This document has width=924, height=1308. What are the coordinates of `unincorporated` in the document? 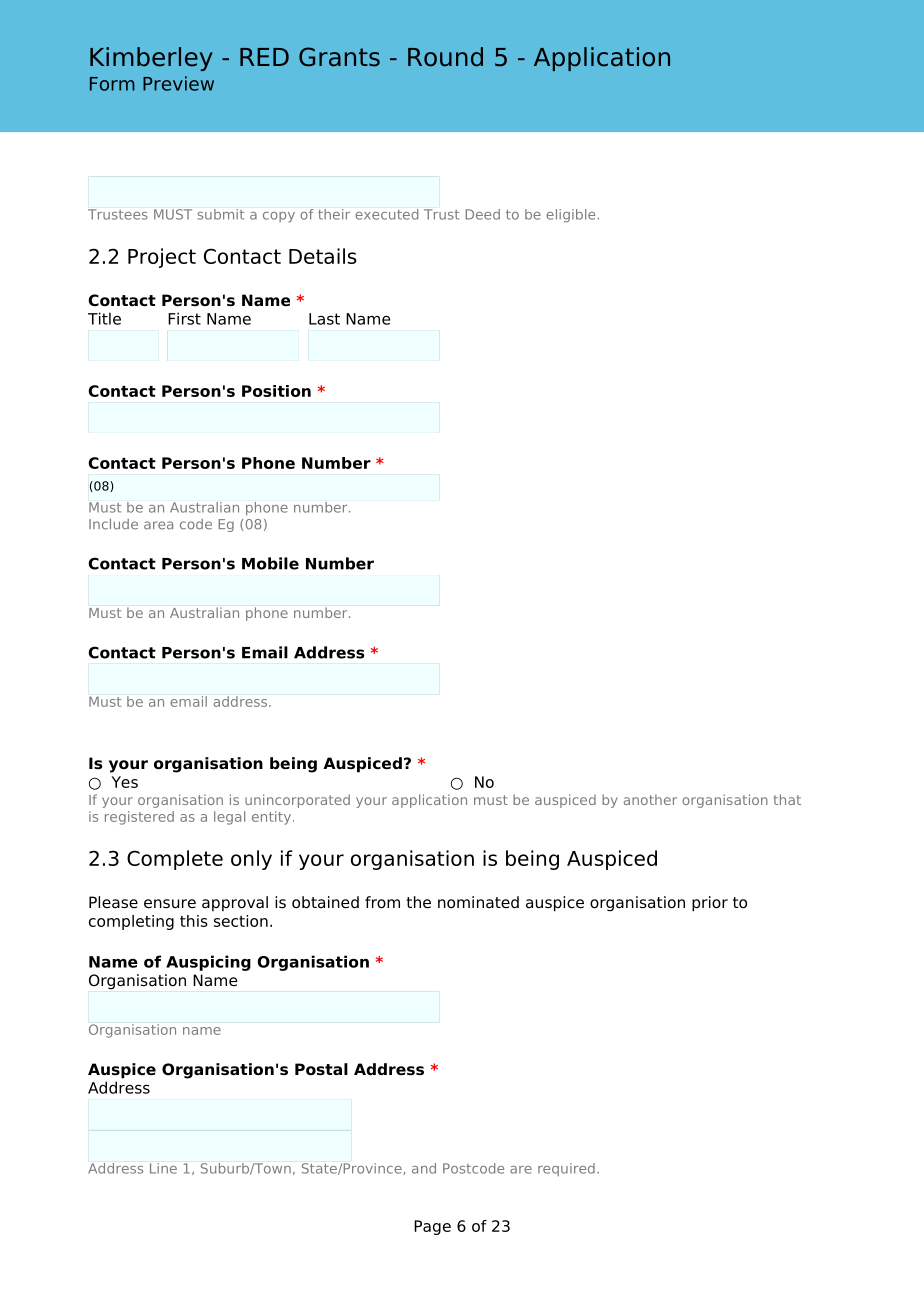 It's located at (297, 801).
